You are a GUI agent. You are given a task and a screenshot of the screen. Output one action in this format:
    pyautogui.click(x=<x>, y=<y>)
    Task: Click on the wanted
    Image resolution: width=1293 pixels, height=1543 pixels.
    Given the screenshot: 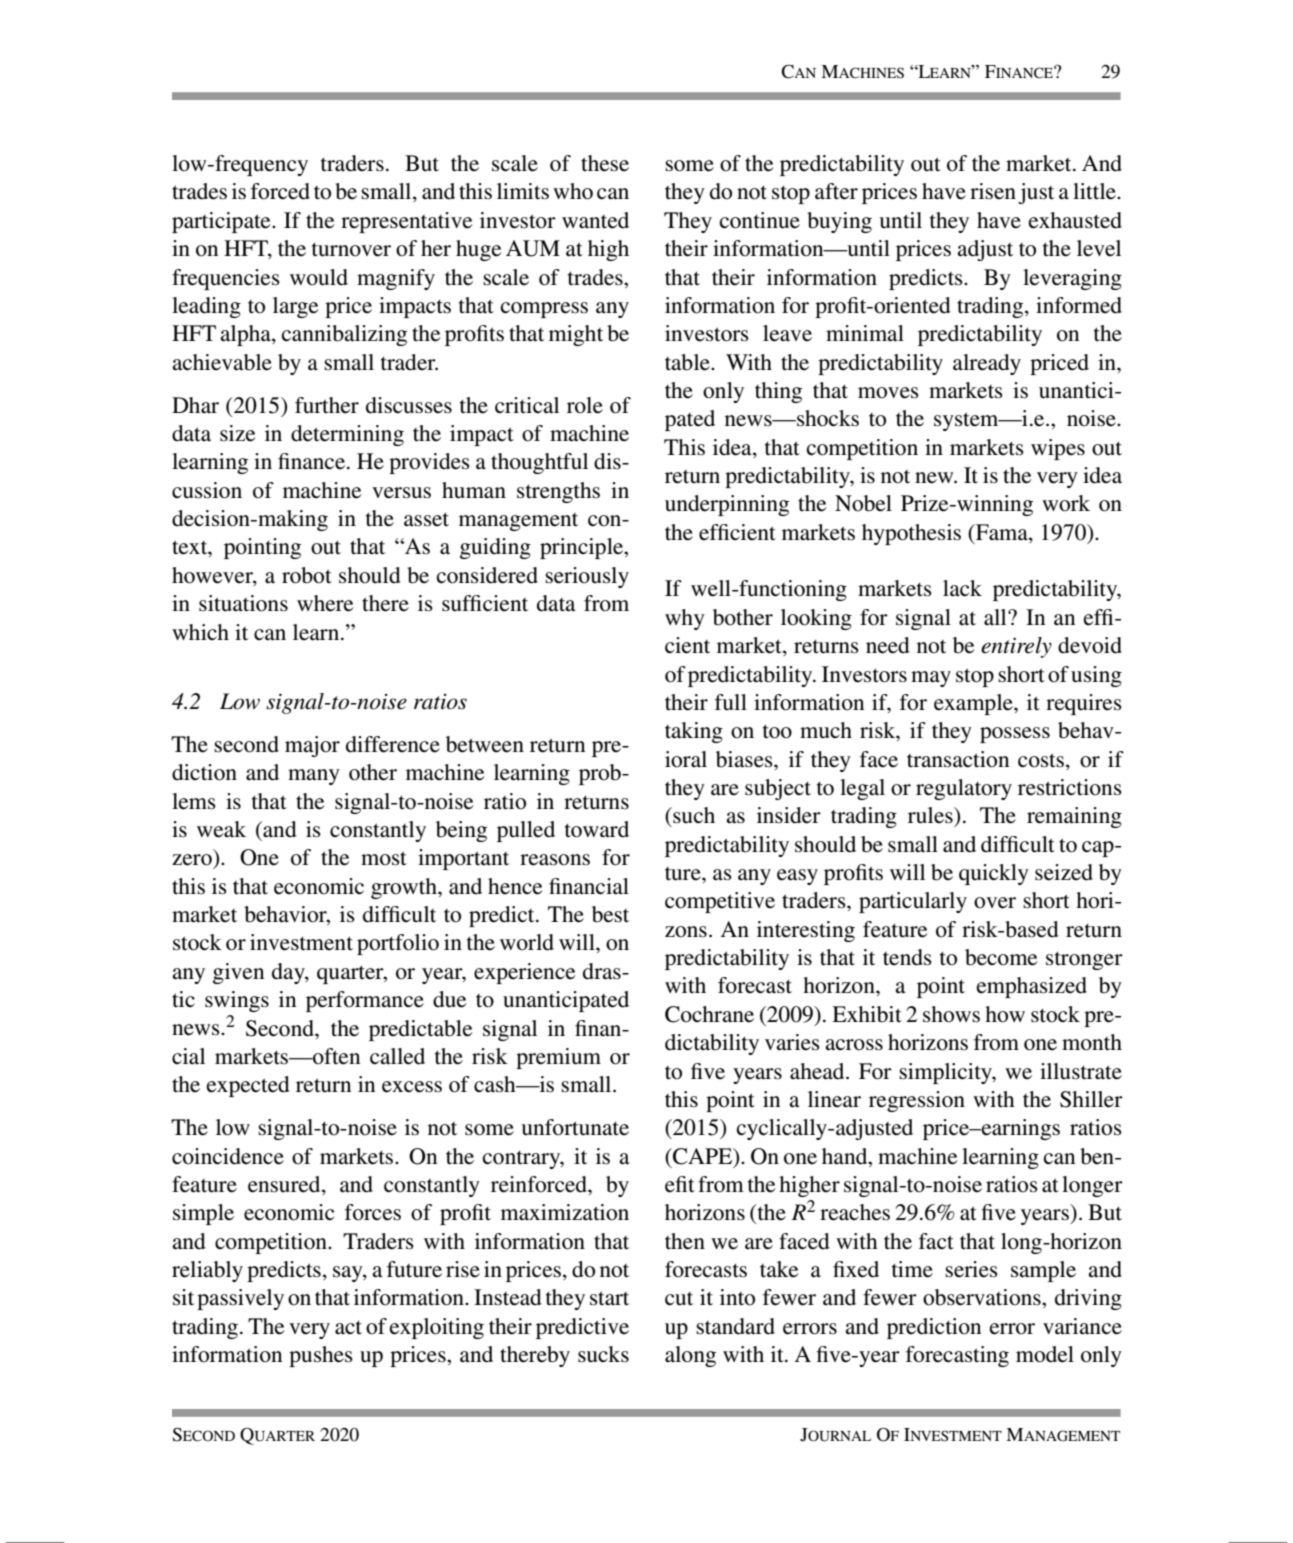 What is the action you would take?
    pyautogui.click(x=595, y=220)
